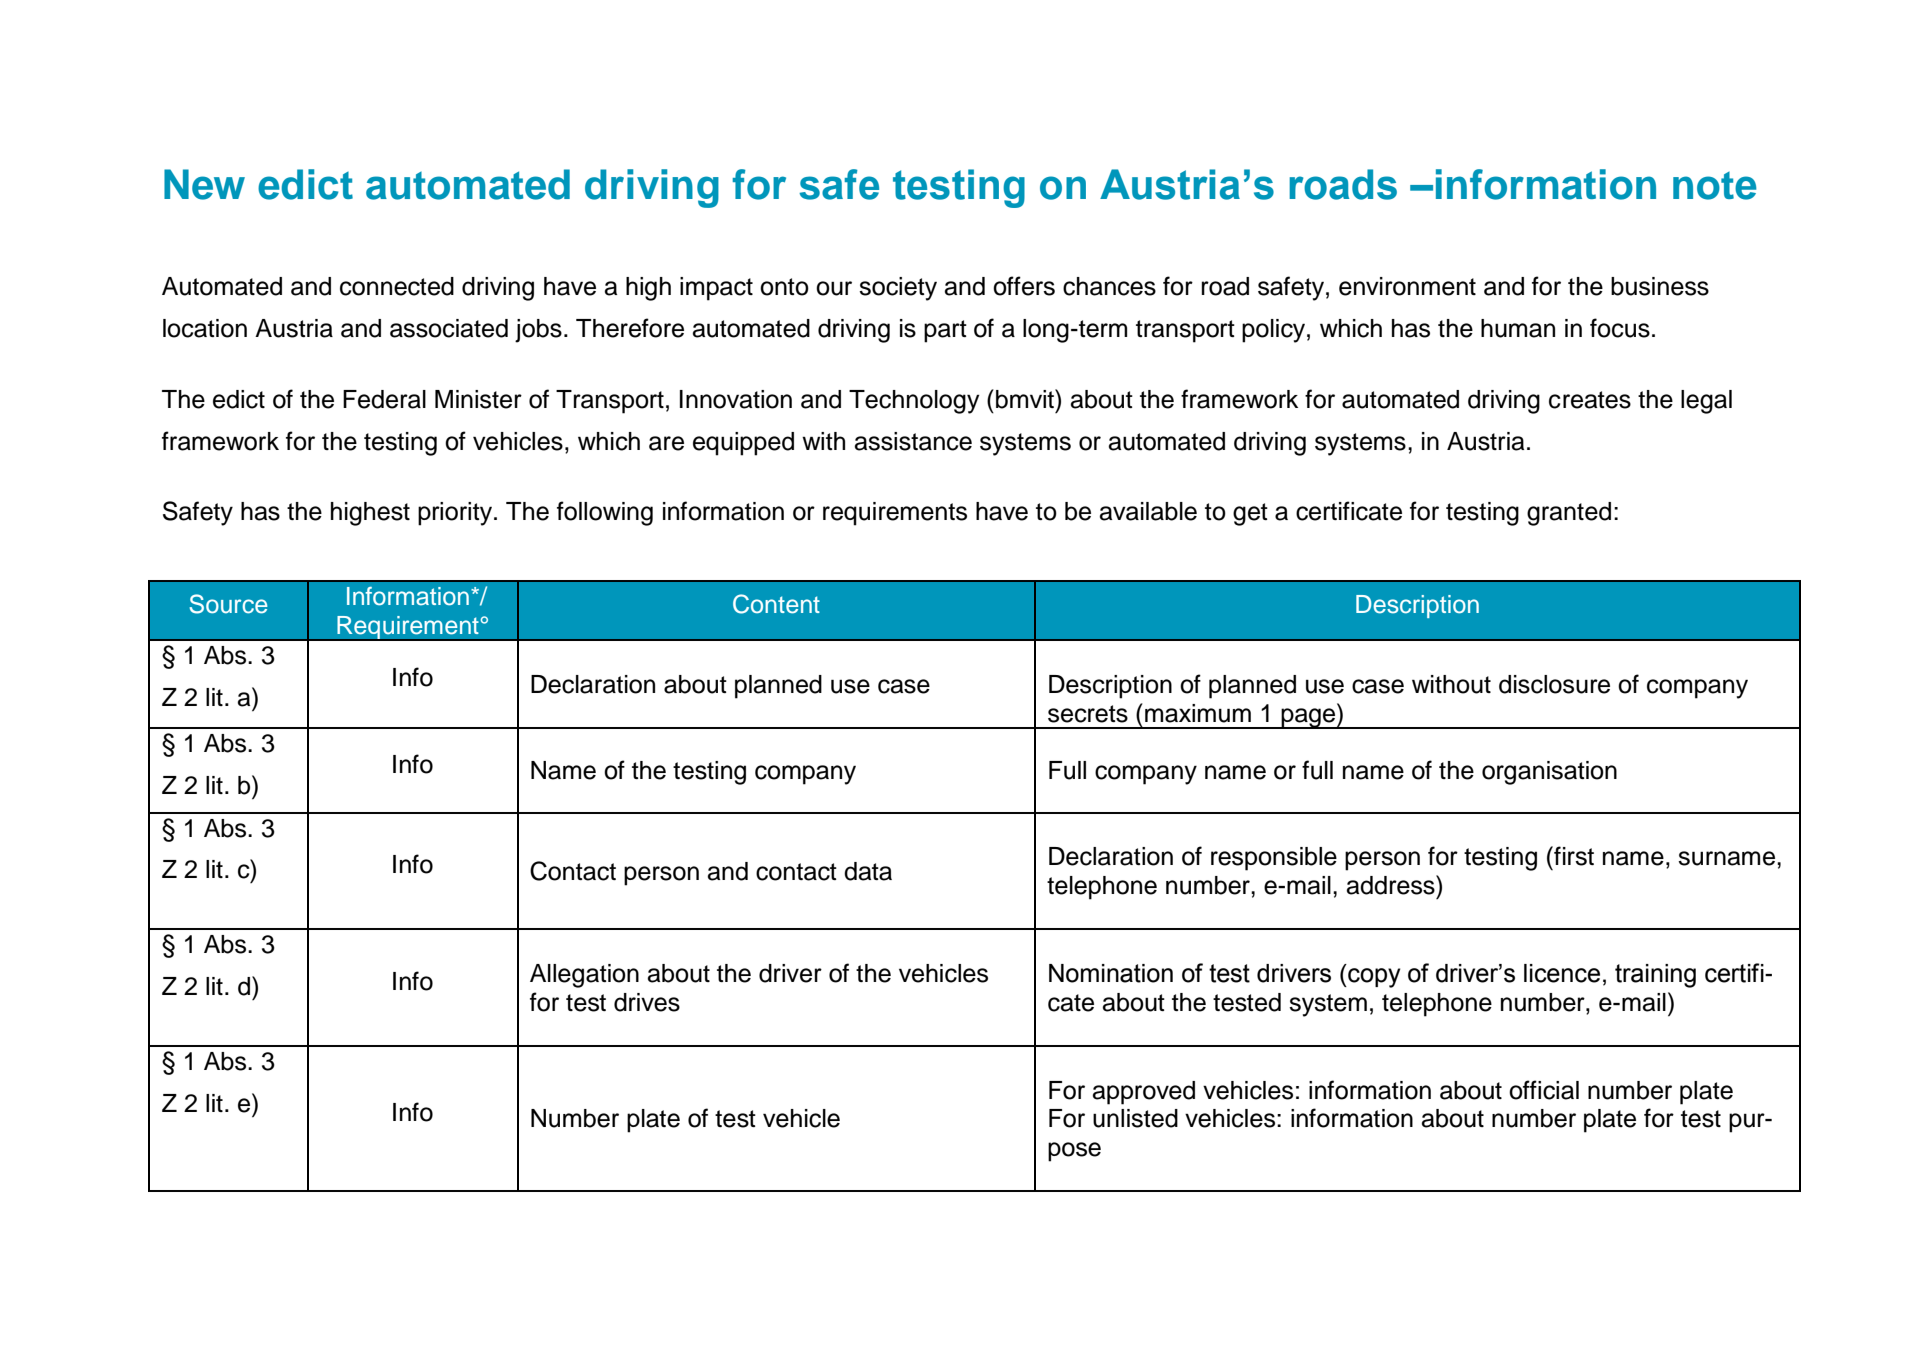 The image size is (1921, 1358). What do you see at coordinates (1024, 286) in the screenshot?
I see `offers` at bounding box center [1024, 286].
